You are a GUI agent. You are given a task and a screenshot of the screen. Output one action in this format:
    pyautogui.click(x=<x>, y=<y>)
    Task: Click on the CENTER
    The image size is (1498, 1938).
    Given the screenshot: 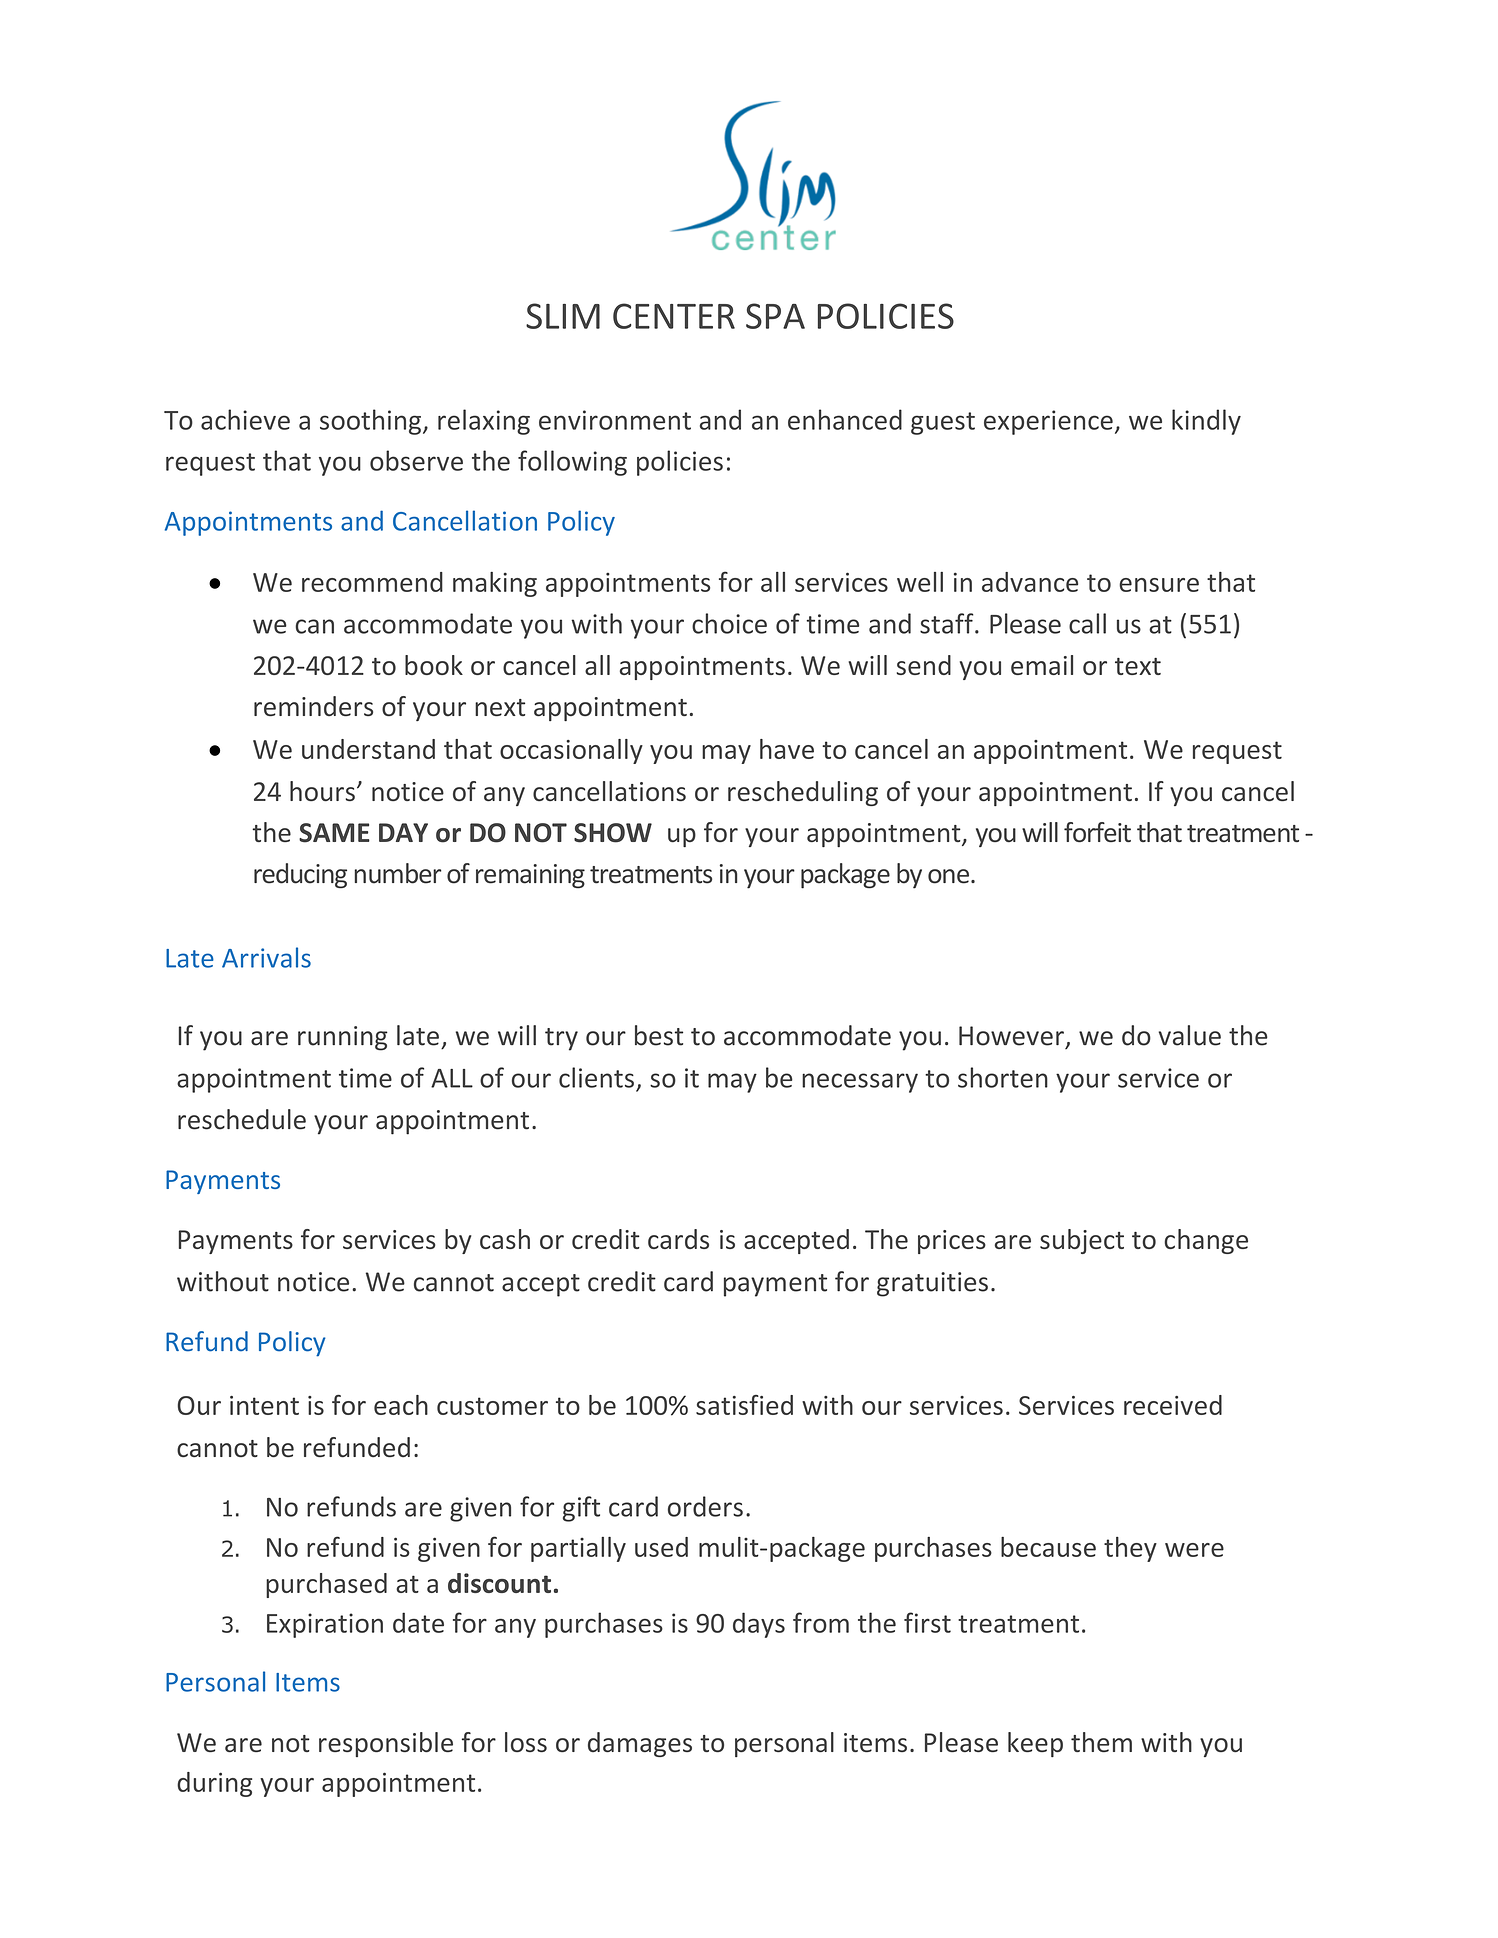 What is the action you would take?
    pyautogui.click(x=674, y=316)
